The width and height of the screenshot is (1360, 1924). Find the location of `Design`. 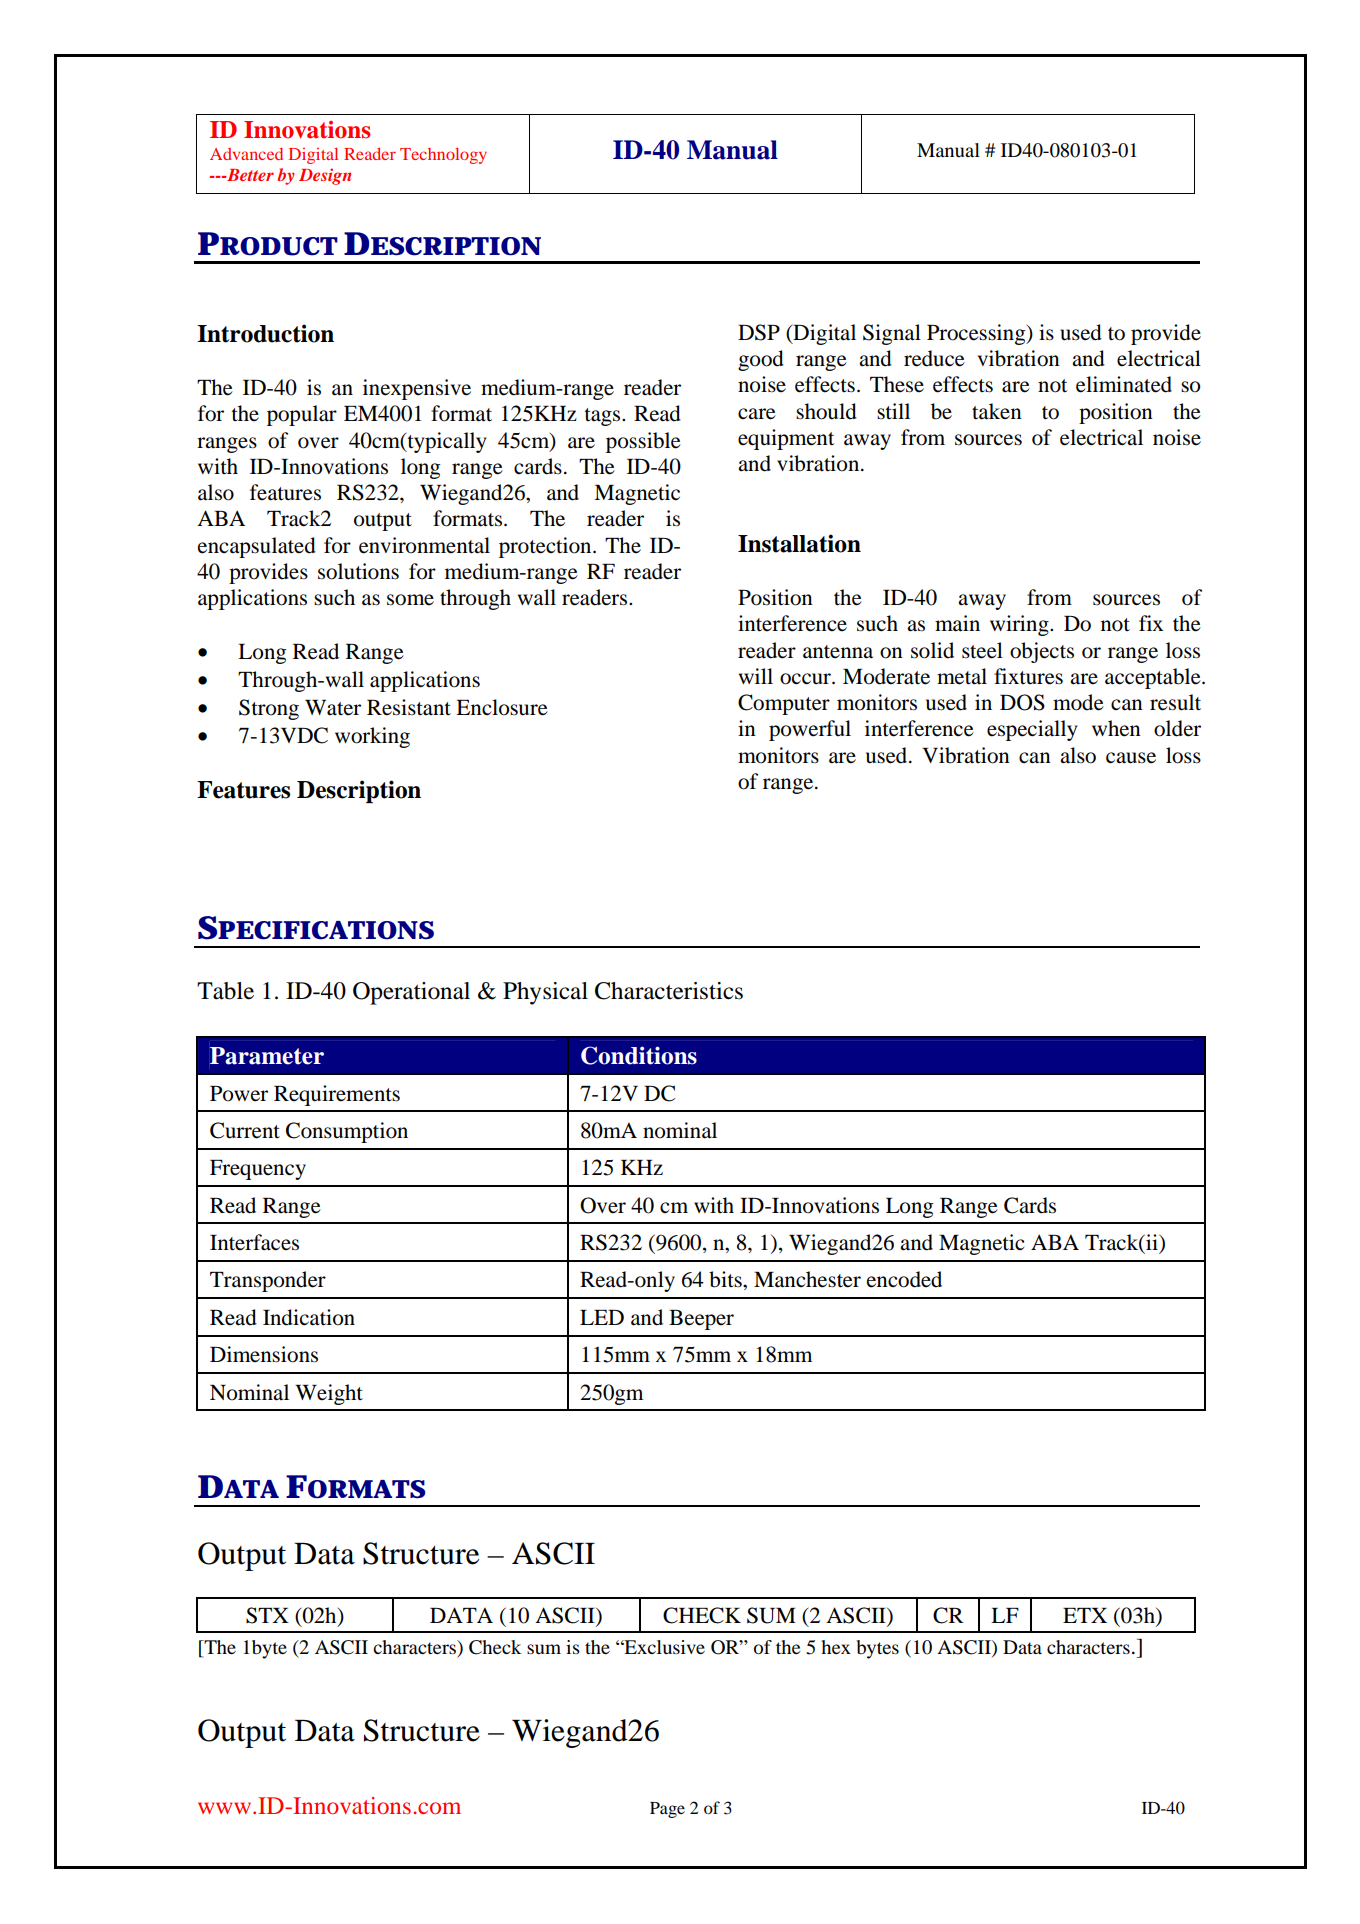

Design is located at coordinates (325, 176).
